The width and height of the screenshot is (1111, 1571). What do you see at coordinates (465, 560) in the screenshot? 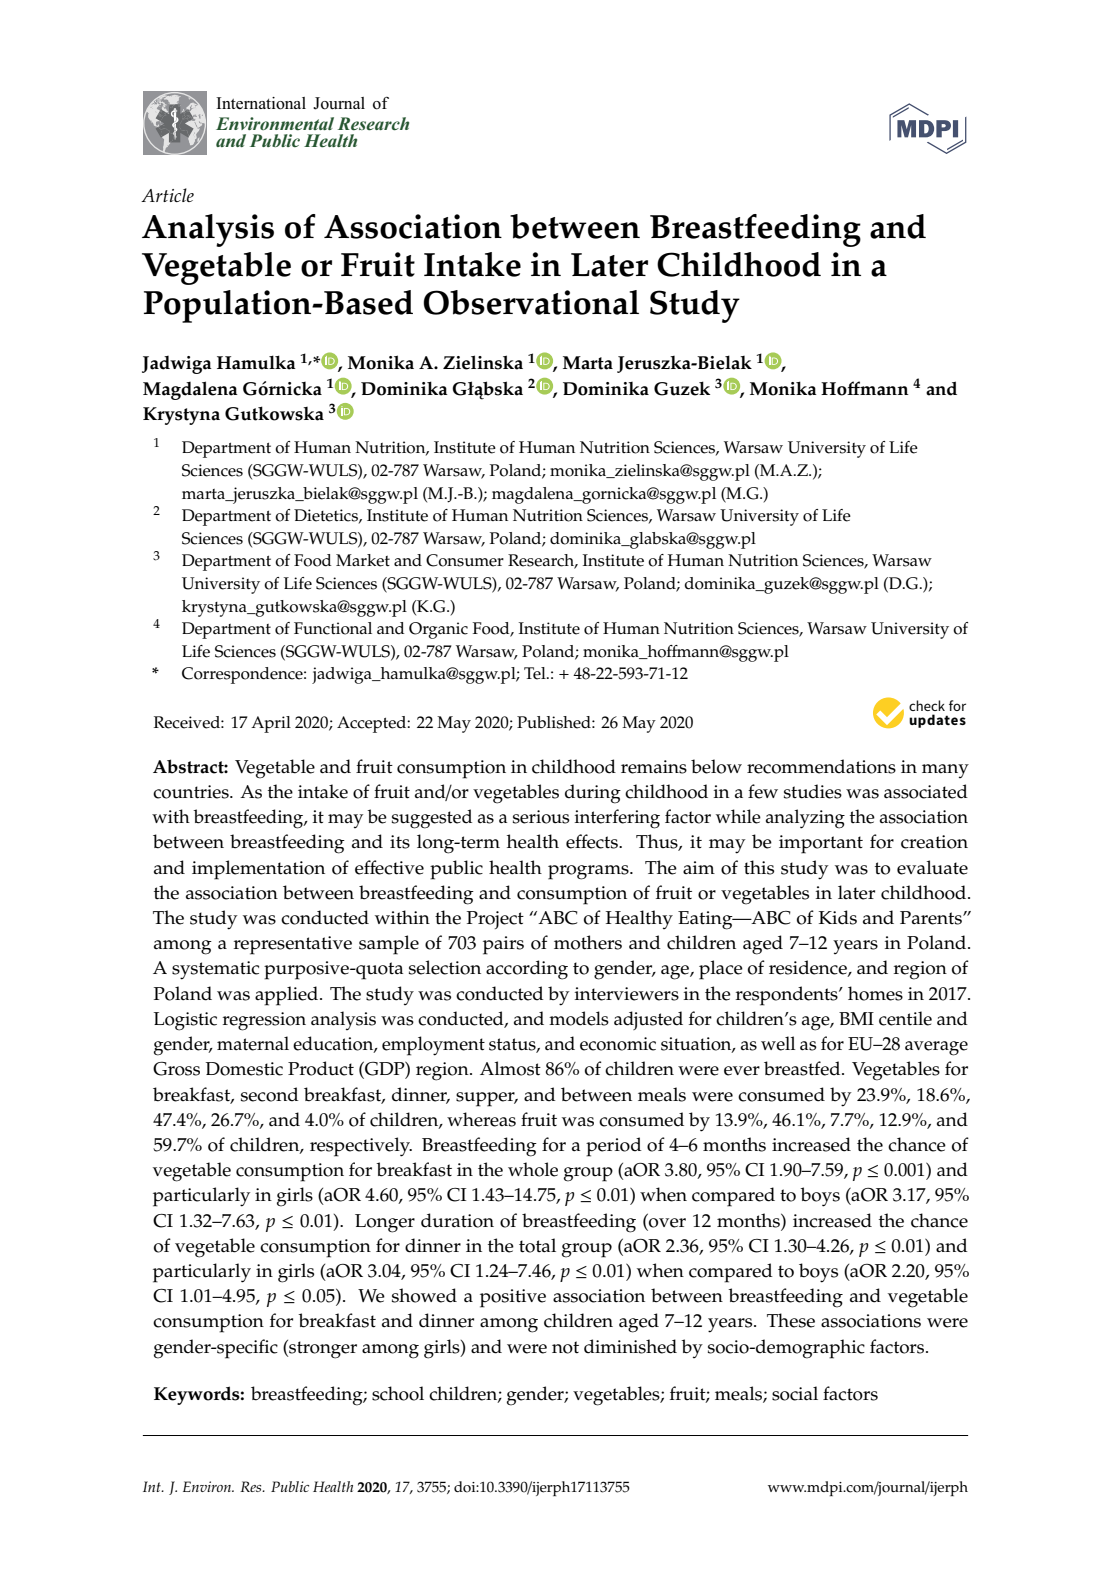
I see `Consumer` at bounding box center [465, 560].
